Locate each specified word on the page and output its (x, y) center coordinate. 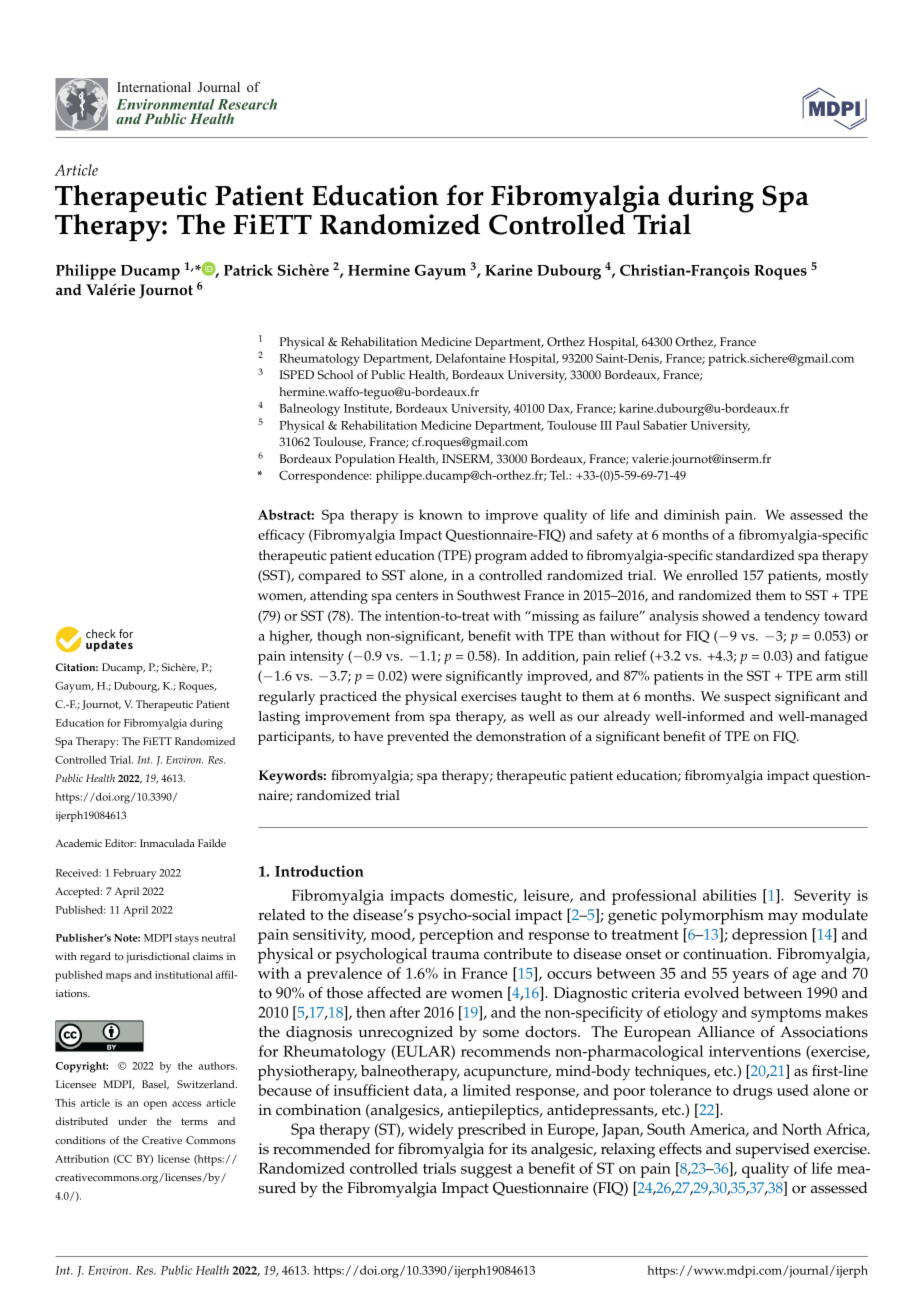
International (154, 87)
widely (431, 1131)
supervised (773, 1151)
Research (247, 104)
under (132, 1121)
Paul (628, 425)
